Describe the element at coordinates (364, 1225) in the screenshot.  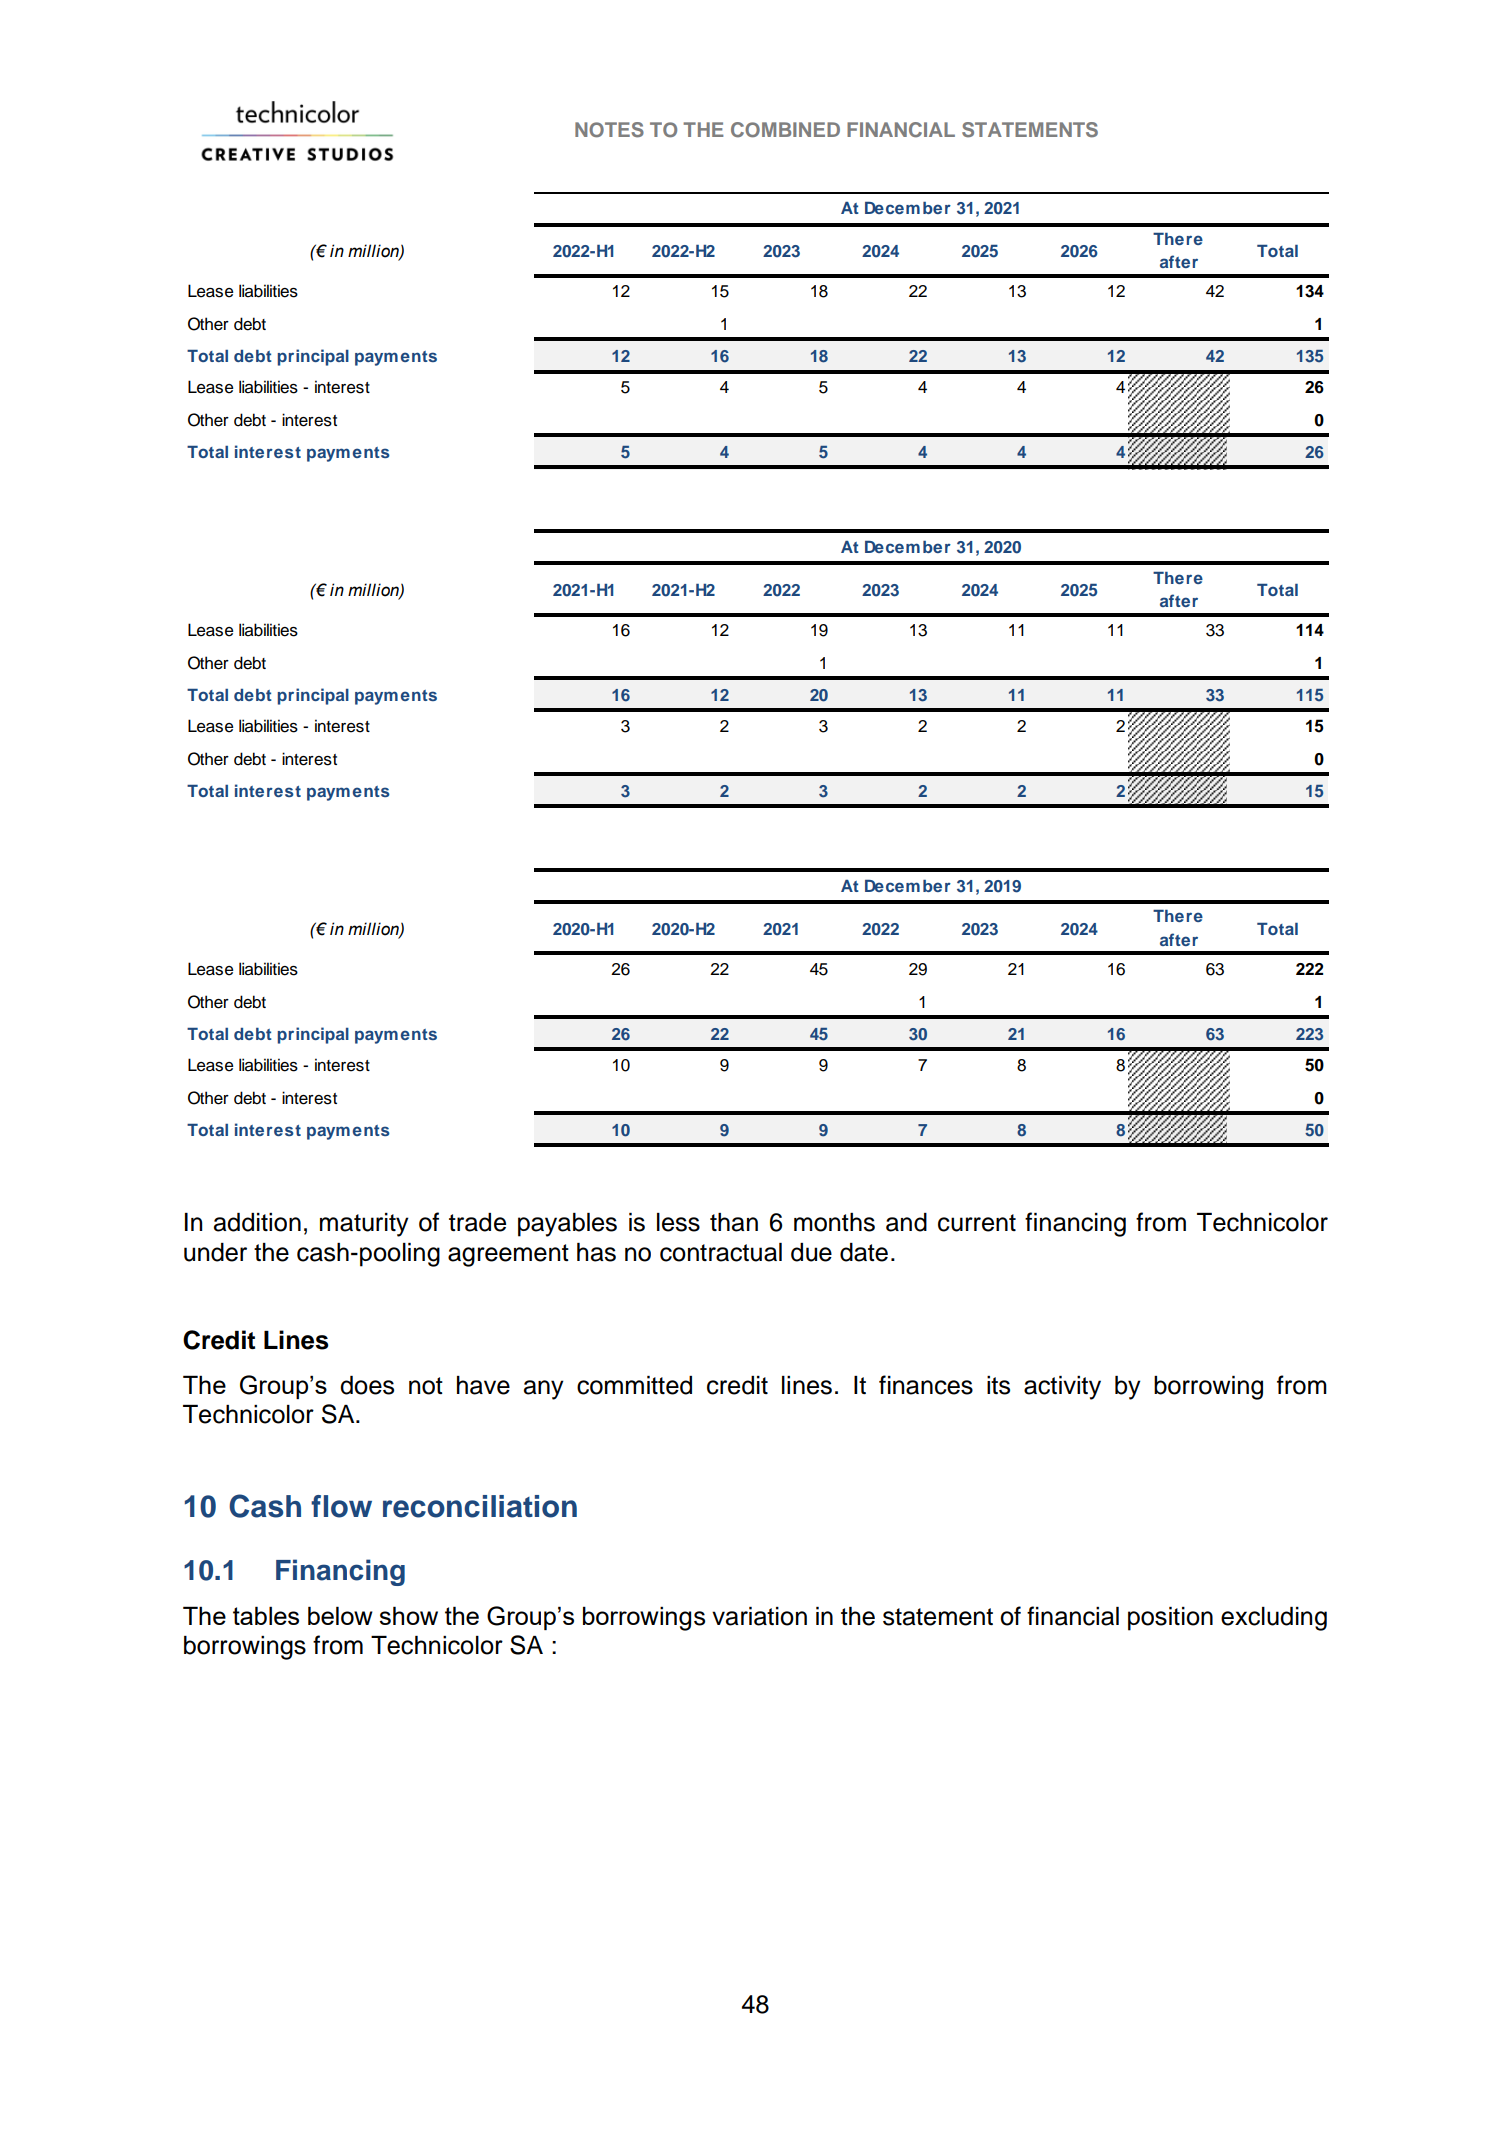
I see `maturity` at that location.
